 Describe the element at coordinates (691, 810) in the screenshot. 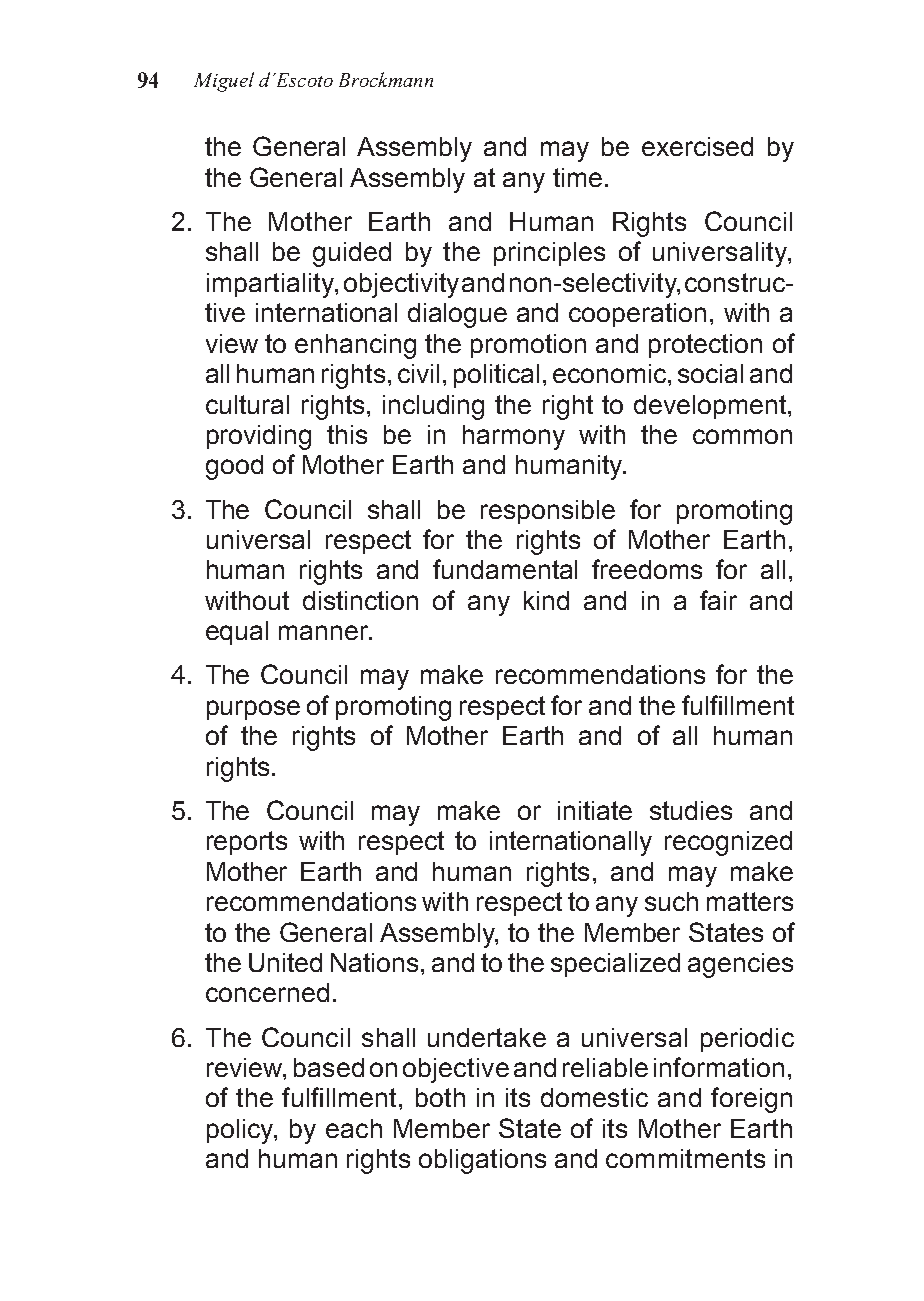

I see `studies` at that location.
